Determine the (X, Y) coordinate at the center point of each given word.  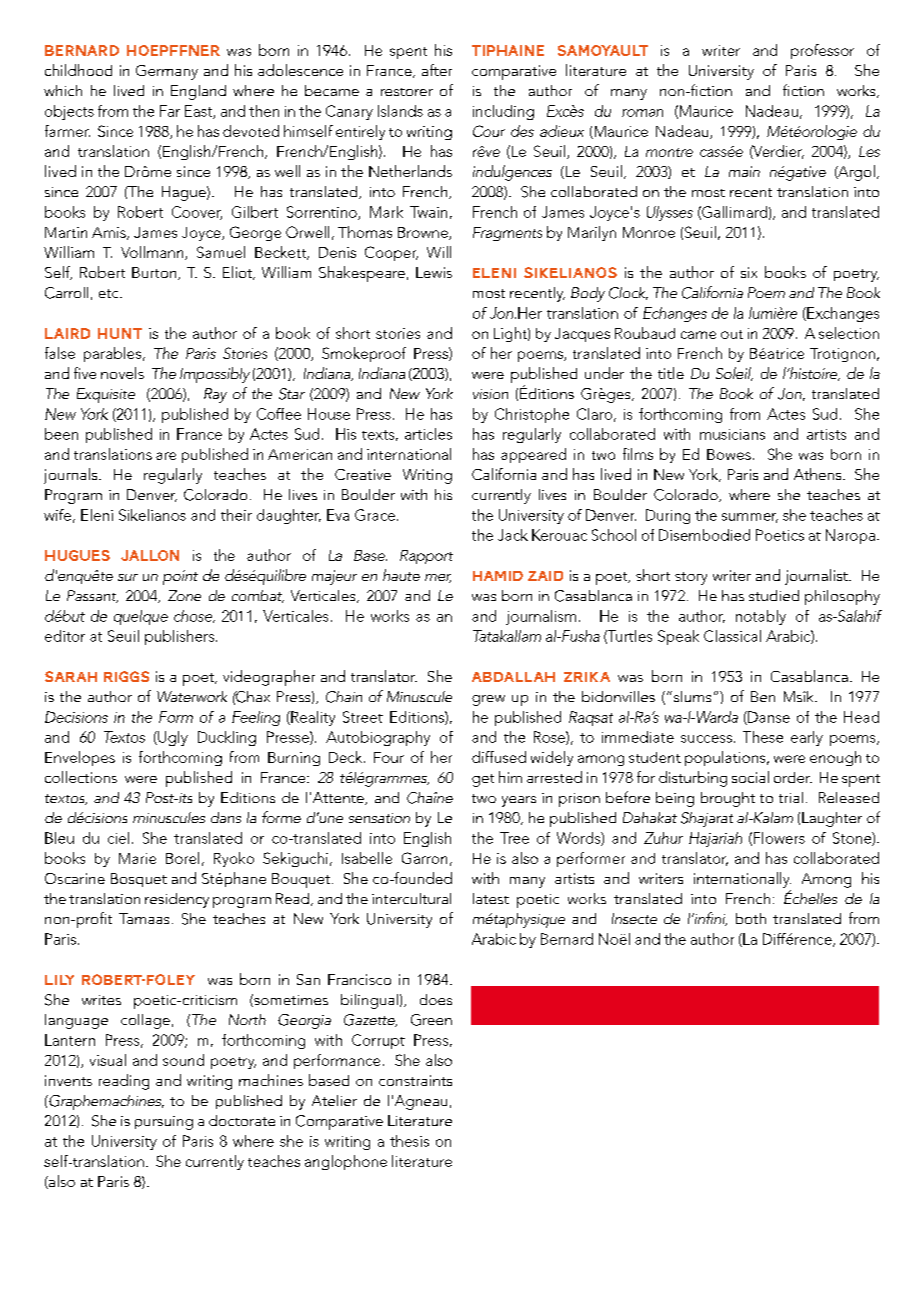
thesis (409, 1141)
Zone (184, 595)
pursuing (164, 1123)
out (732, 334)
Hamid (498, 576)
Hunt (120, 333)
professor (822, 51)
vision (490, 394)
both (751, 918)
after (437, 70)
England (198, 92)
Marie (137, 858)
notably (761, 617)
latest (491, 898)
